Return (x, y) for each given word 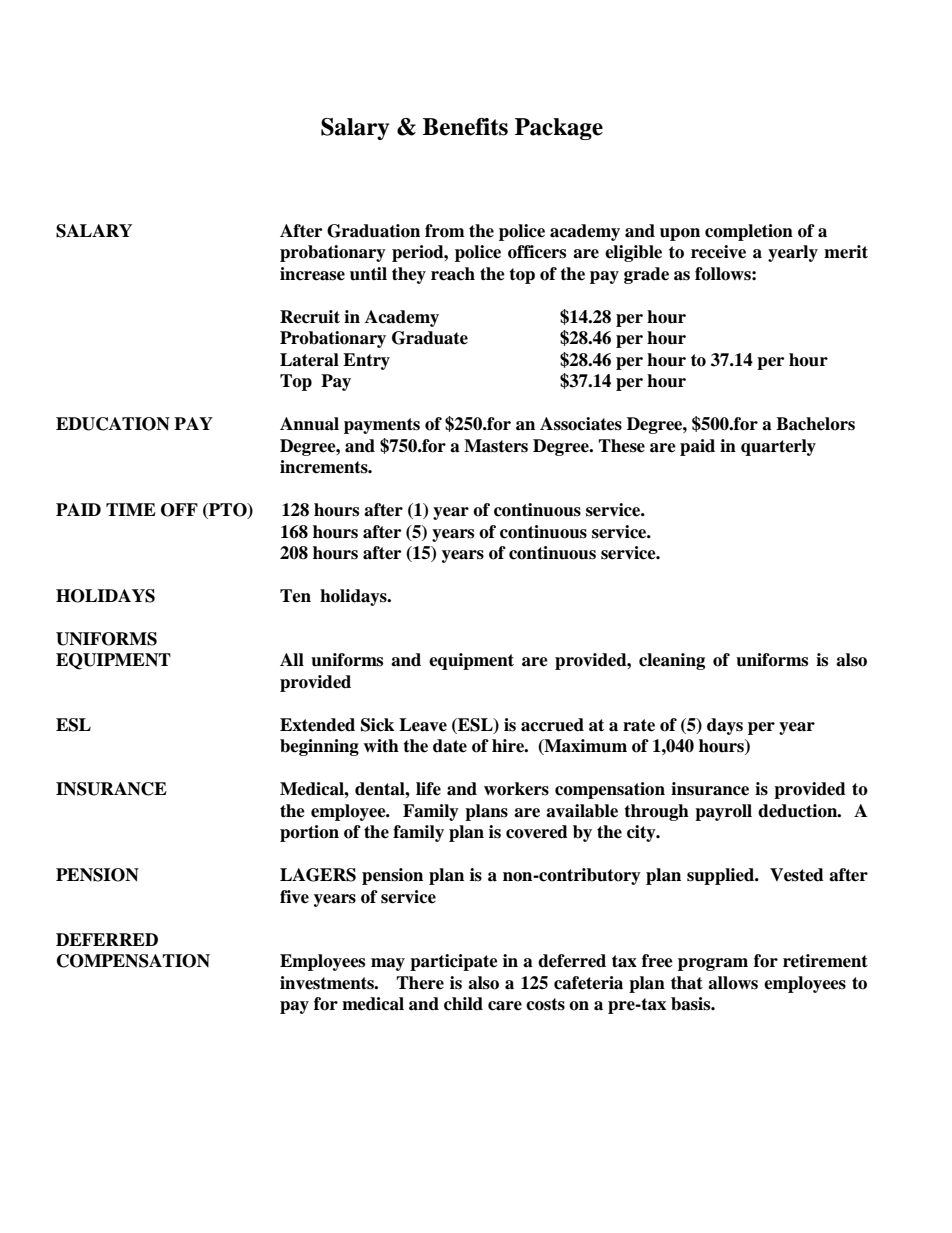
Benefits (465, 127)
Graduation (373, 231)
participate (454, 962)
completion (749, 232)
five (294, 897)
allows (733, 983)
